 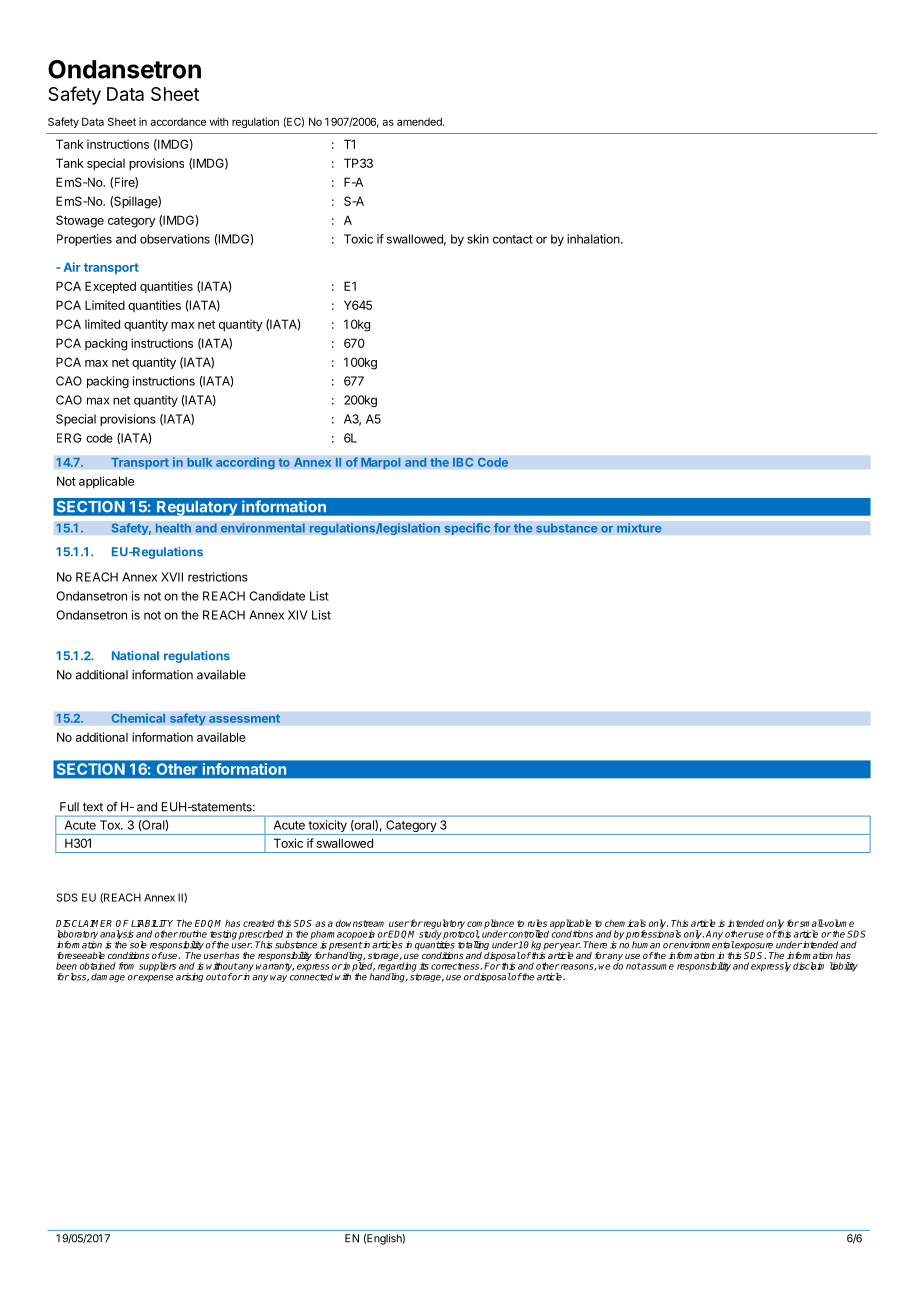 I want to click on inhalation, so click(x=594, y=239).
